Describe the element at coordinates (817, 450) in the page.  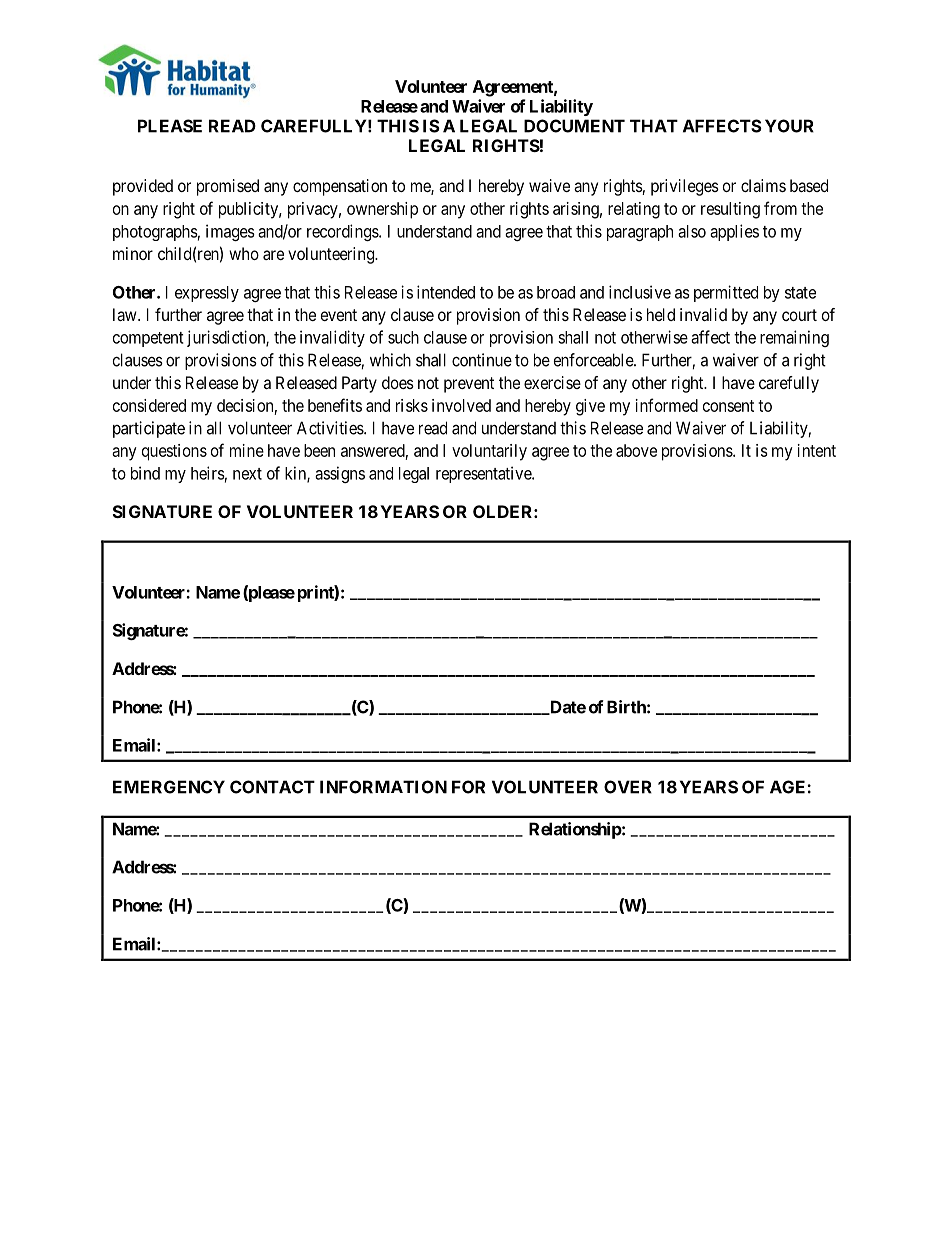
I see `intent` at that location.
